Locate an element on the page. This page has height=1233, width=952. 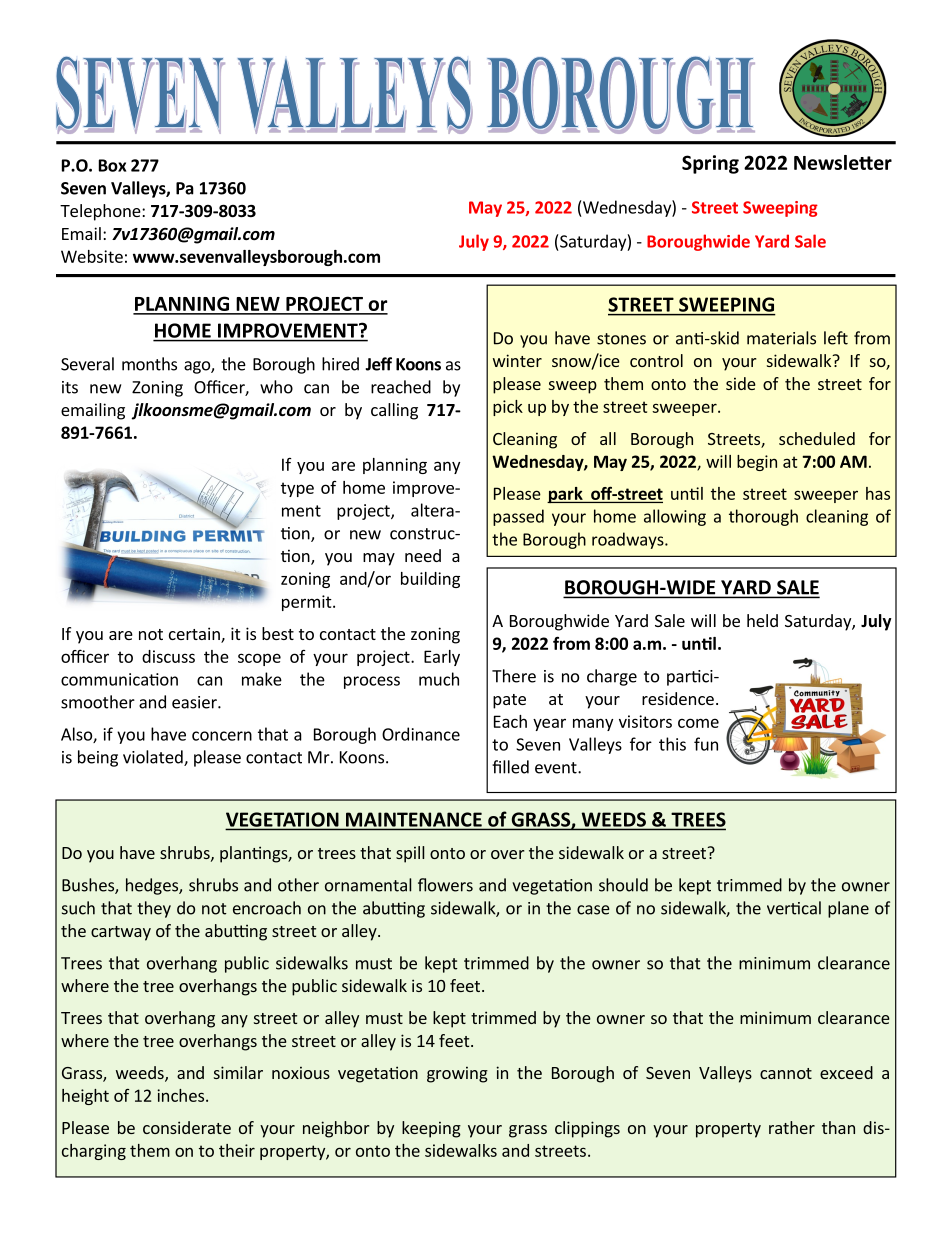
discuss is located at coordinates (168, 656).
